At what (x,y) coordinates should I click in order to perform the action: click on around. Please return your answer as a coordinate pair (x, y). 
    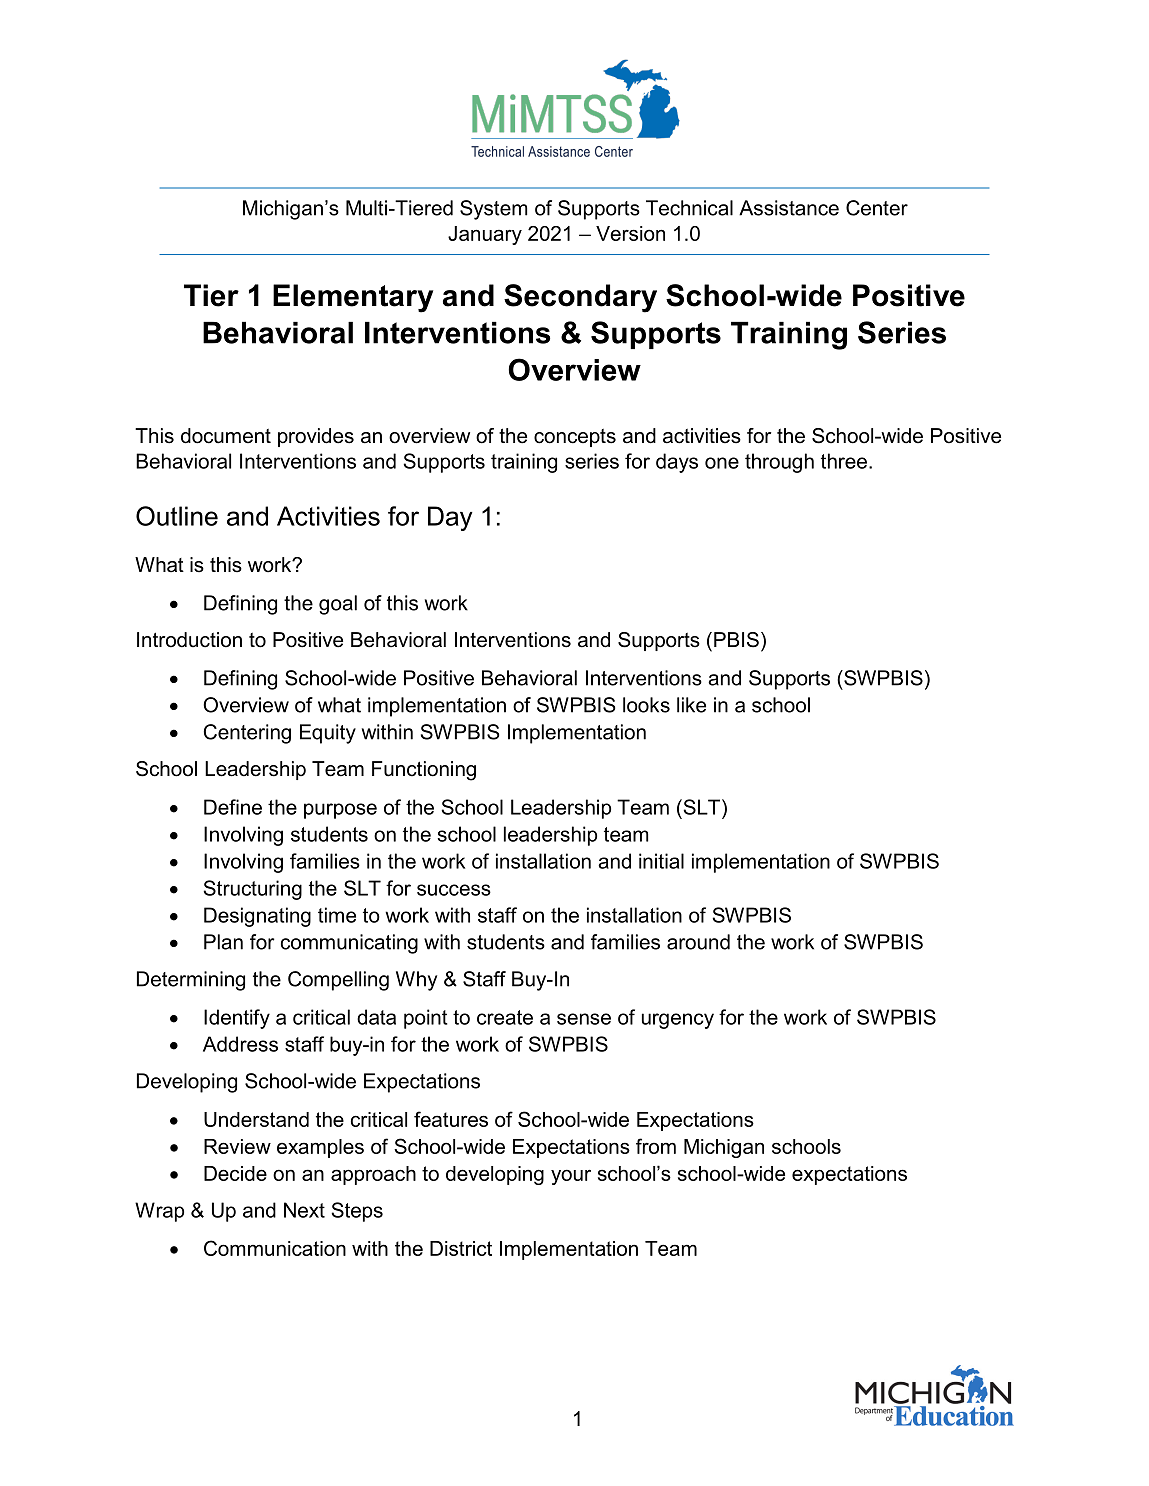
    Looking at the image, I should click on (698, 942).
